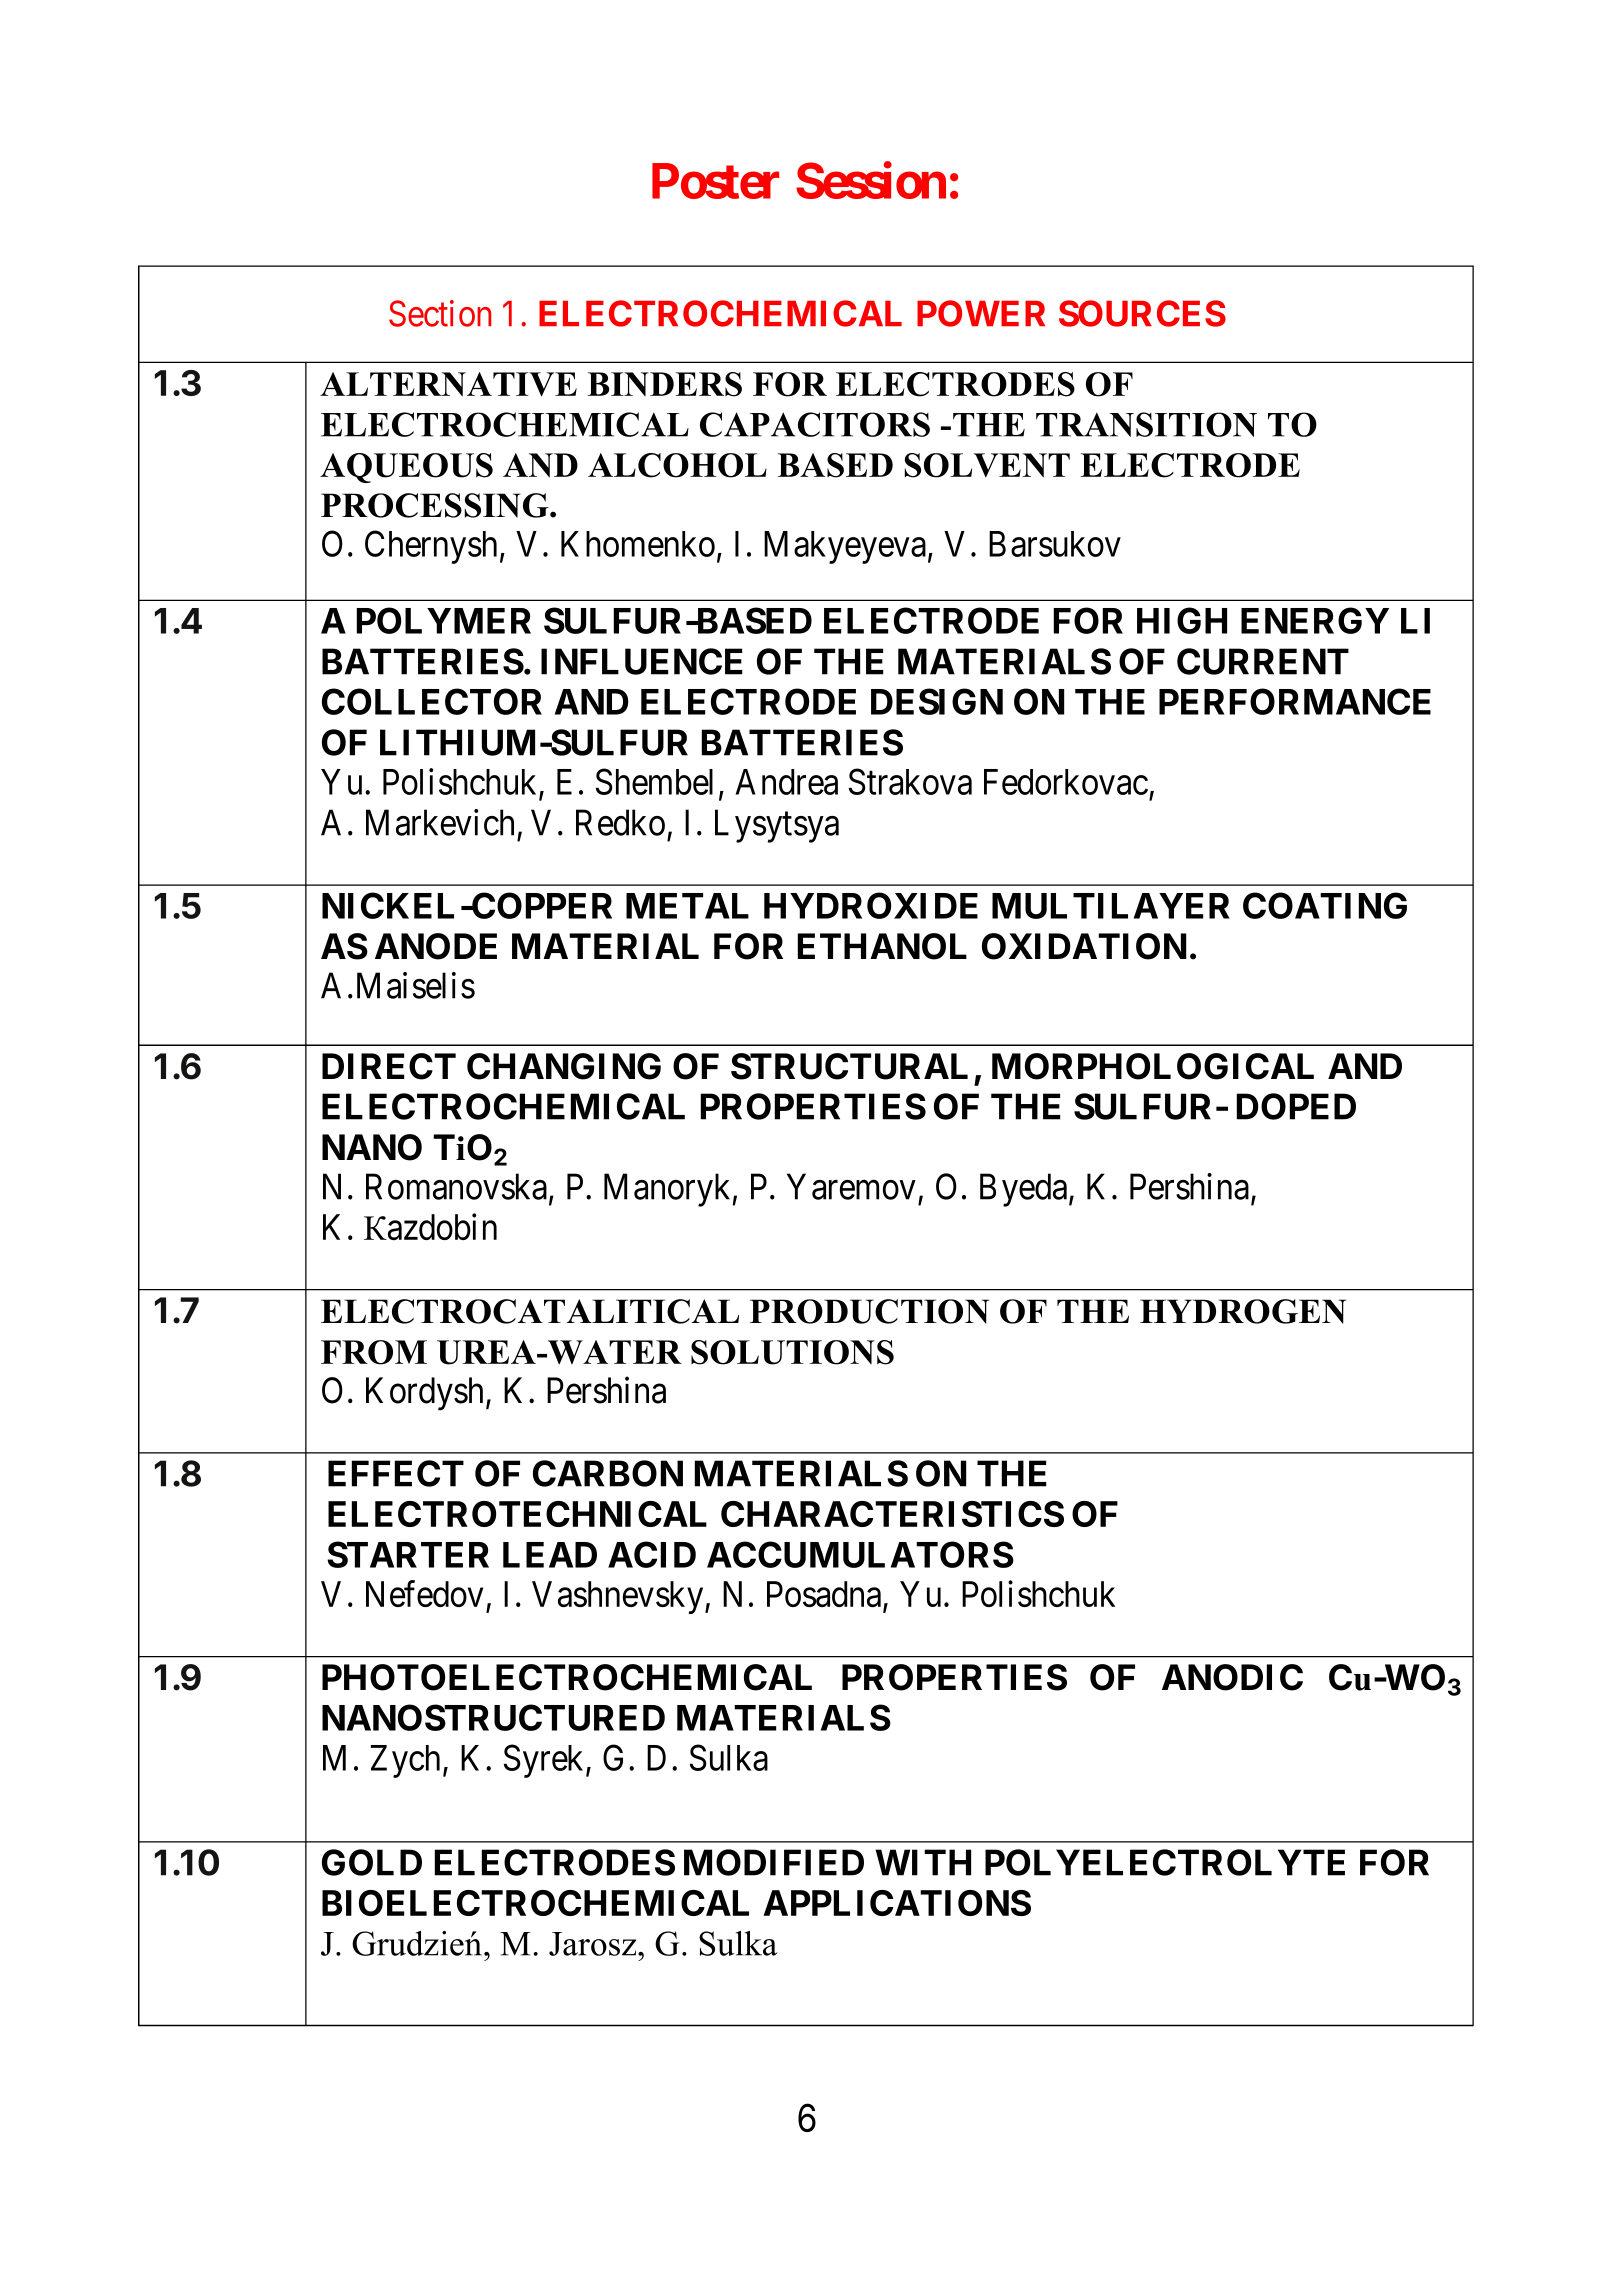 This screenshot has width=1612, height=2280. Describe the element at coordinates (1146, 424) in the screenshot. I see `TRANSITION` at that location.
